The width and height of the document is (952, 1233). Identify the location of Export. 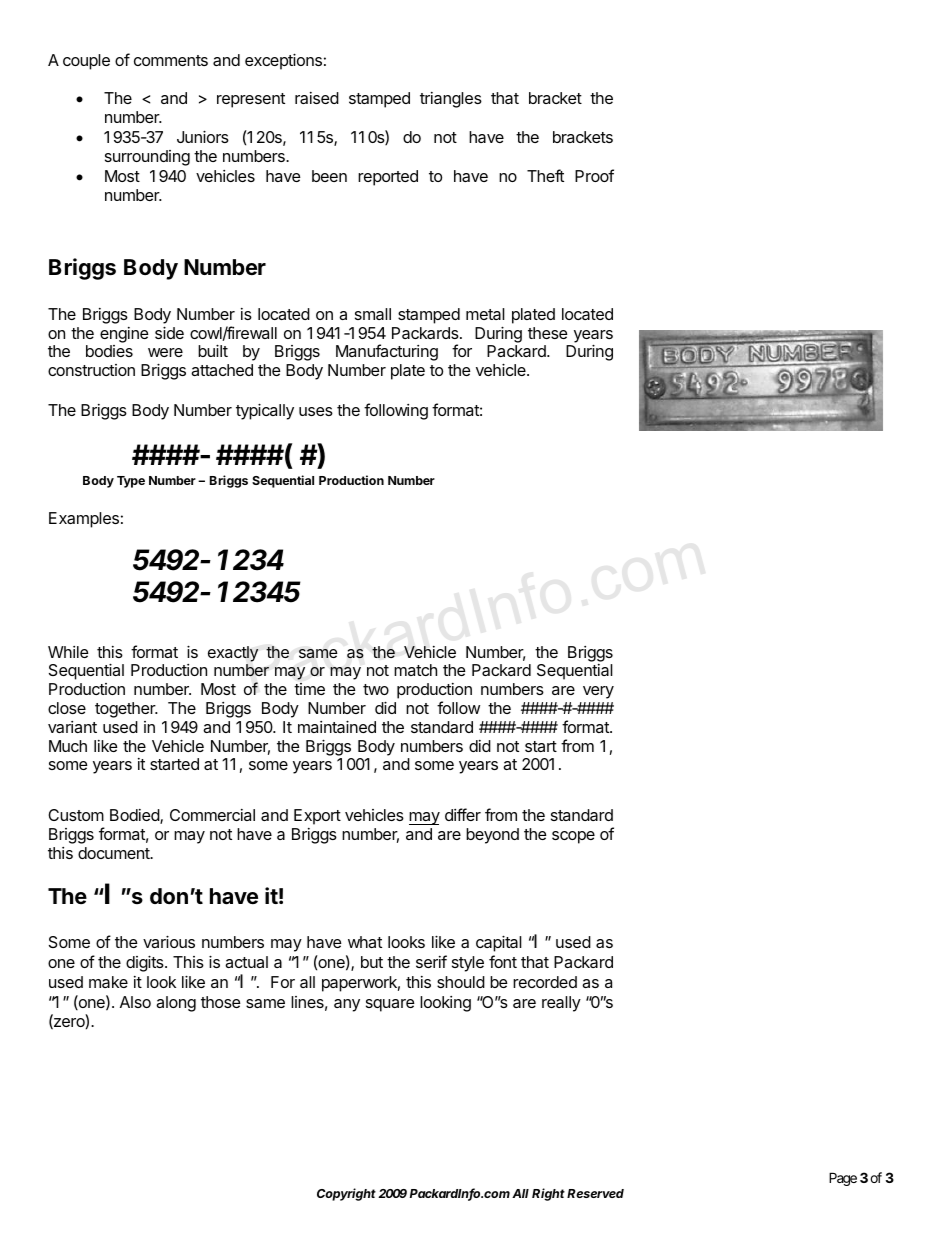
(317, 817).
